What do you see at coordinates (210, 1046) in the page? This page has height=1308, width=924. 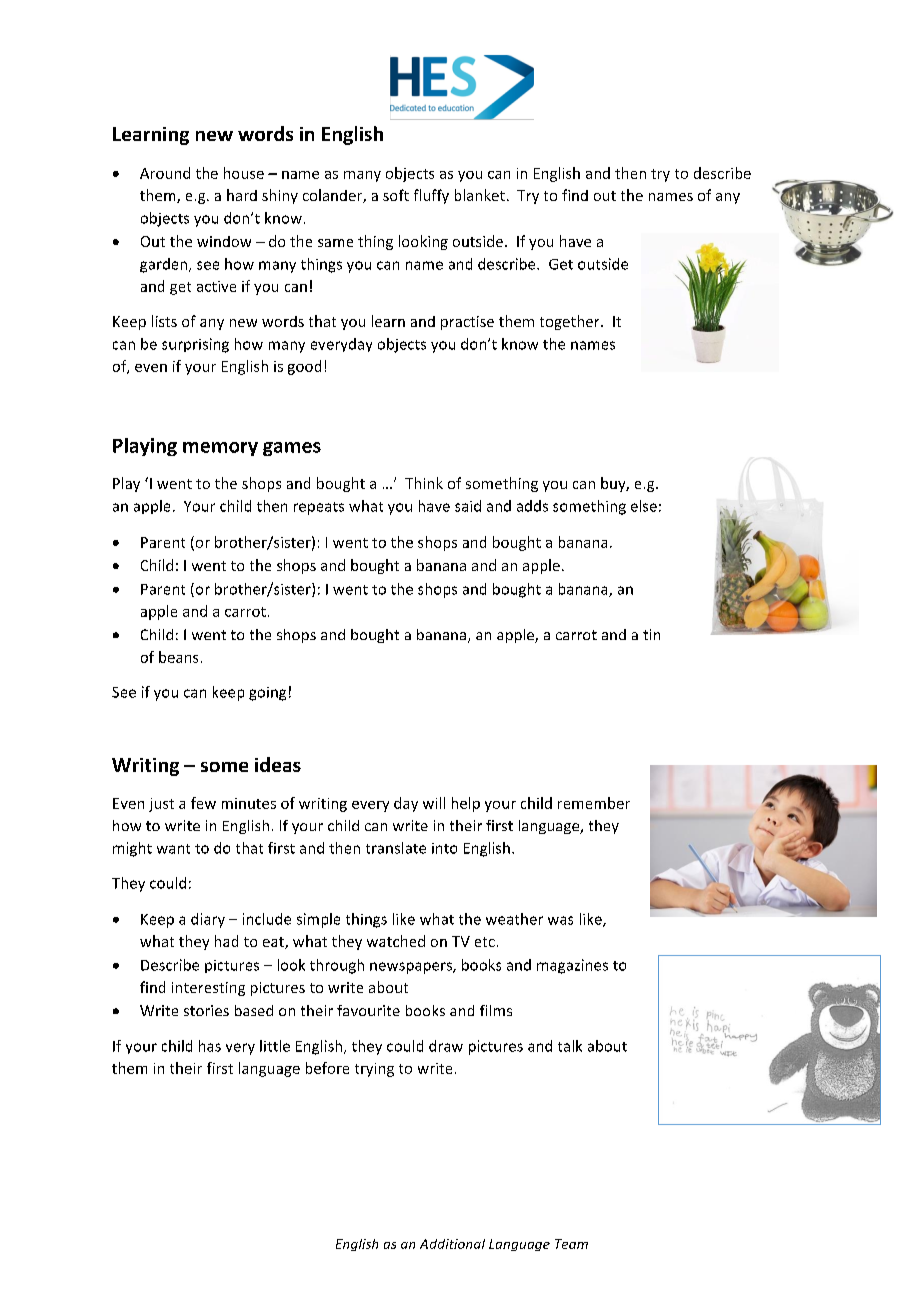 I see `has` at bounding box center [210, 1046].
